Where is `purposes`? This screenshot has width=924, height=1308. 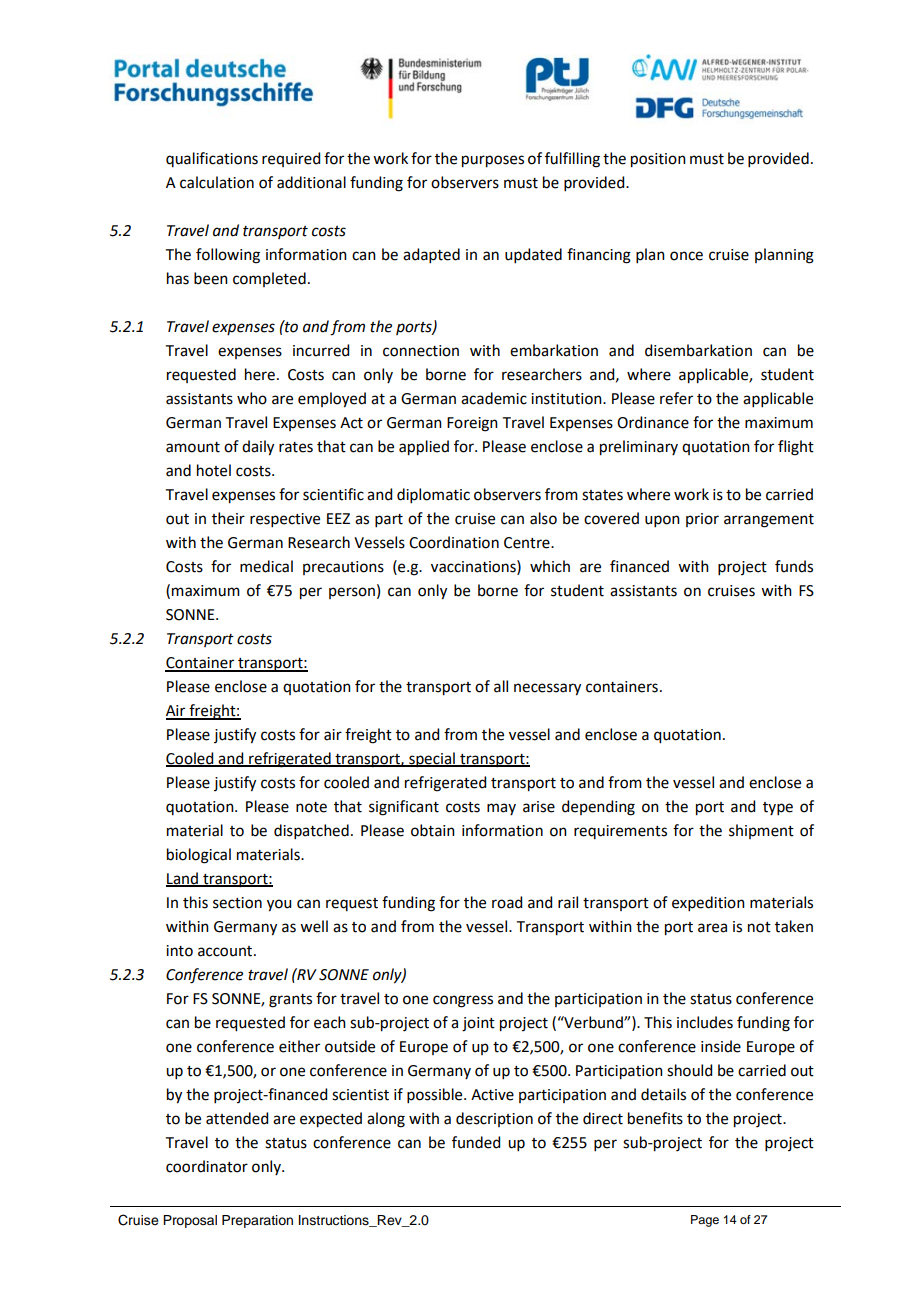 purposes is located at coordinates (493, 161).
